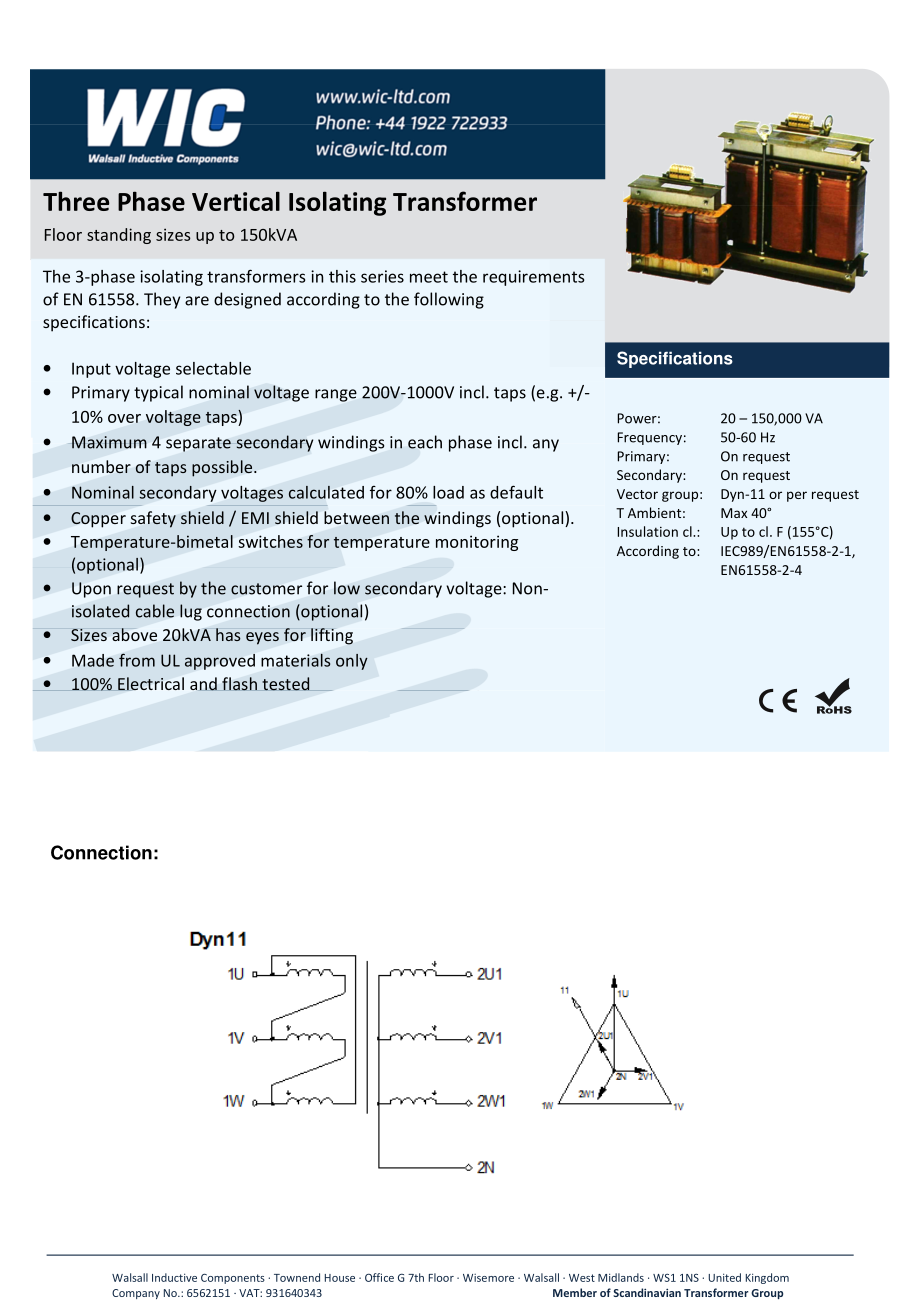  Describe the element at coordinates (379, 1277) in the document. I see `Office` at that location.
